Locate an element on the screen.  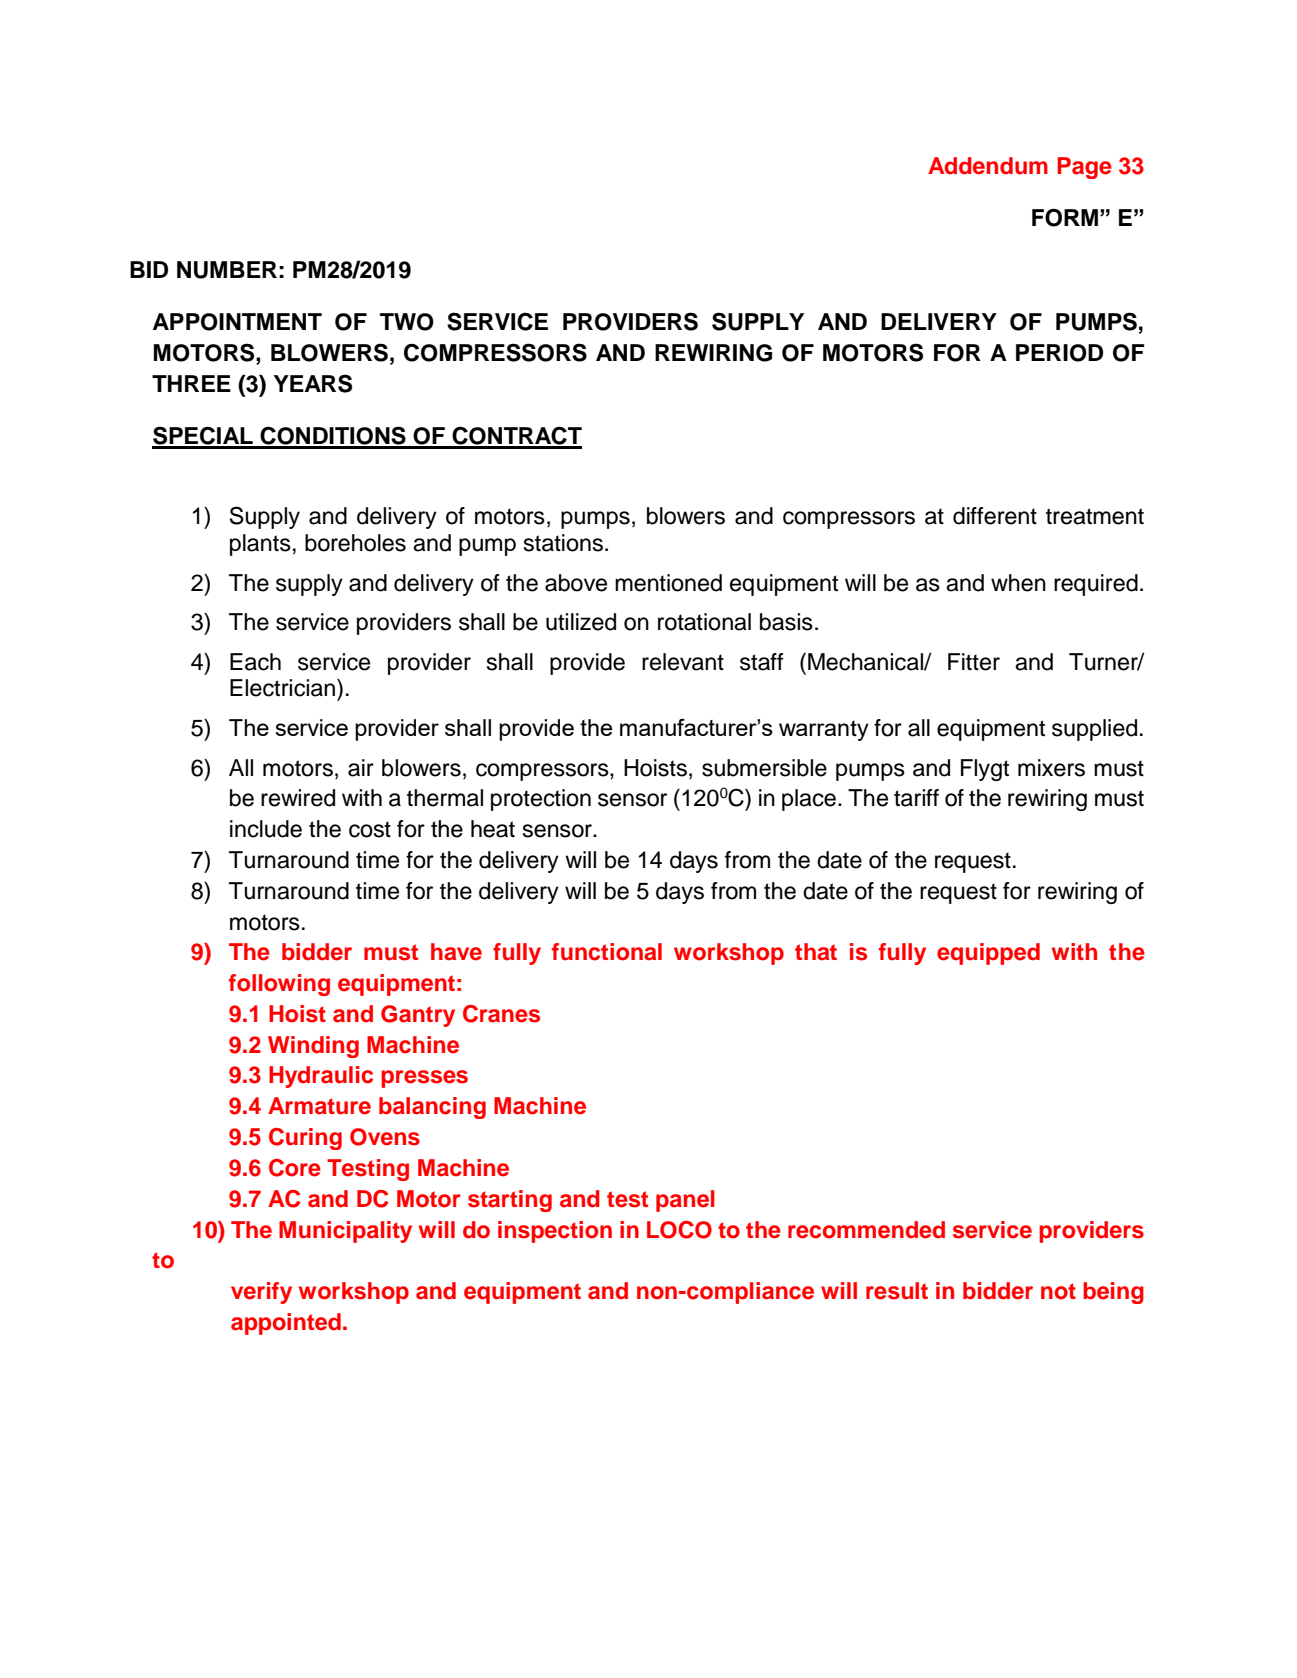
mixers is located at coordinates (1051, 768).
